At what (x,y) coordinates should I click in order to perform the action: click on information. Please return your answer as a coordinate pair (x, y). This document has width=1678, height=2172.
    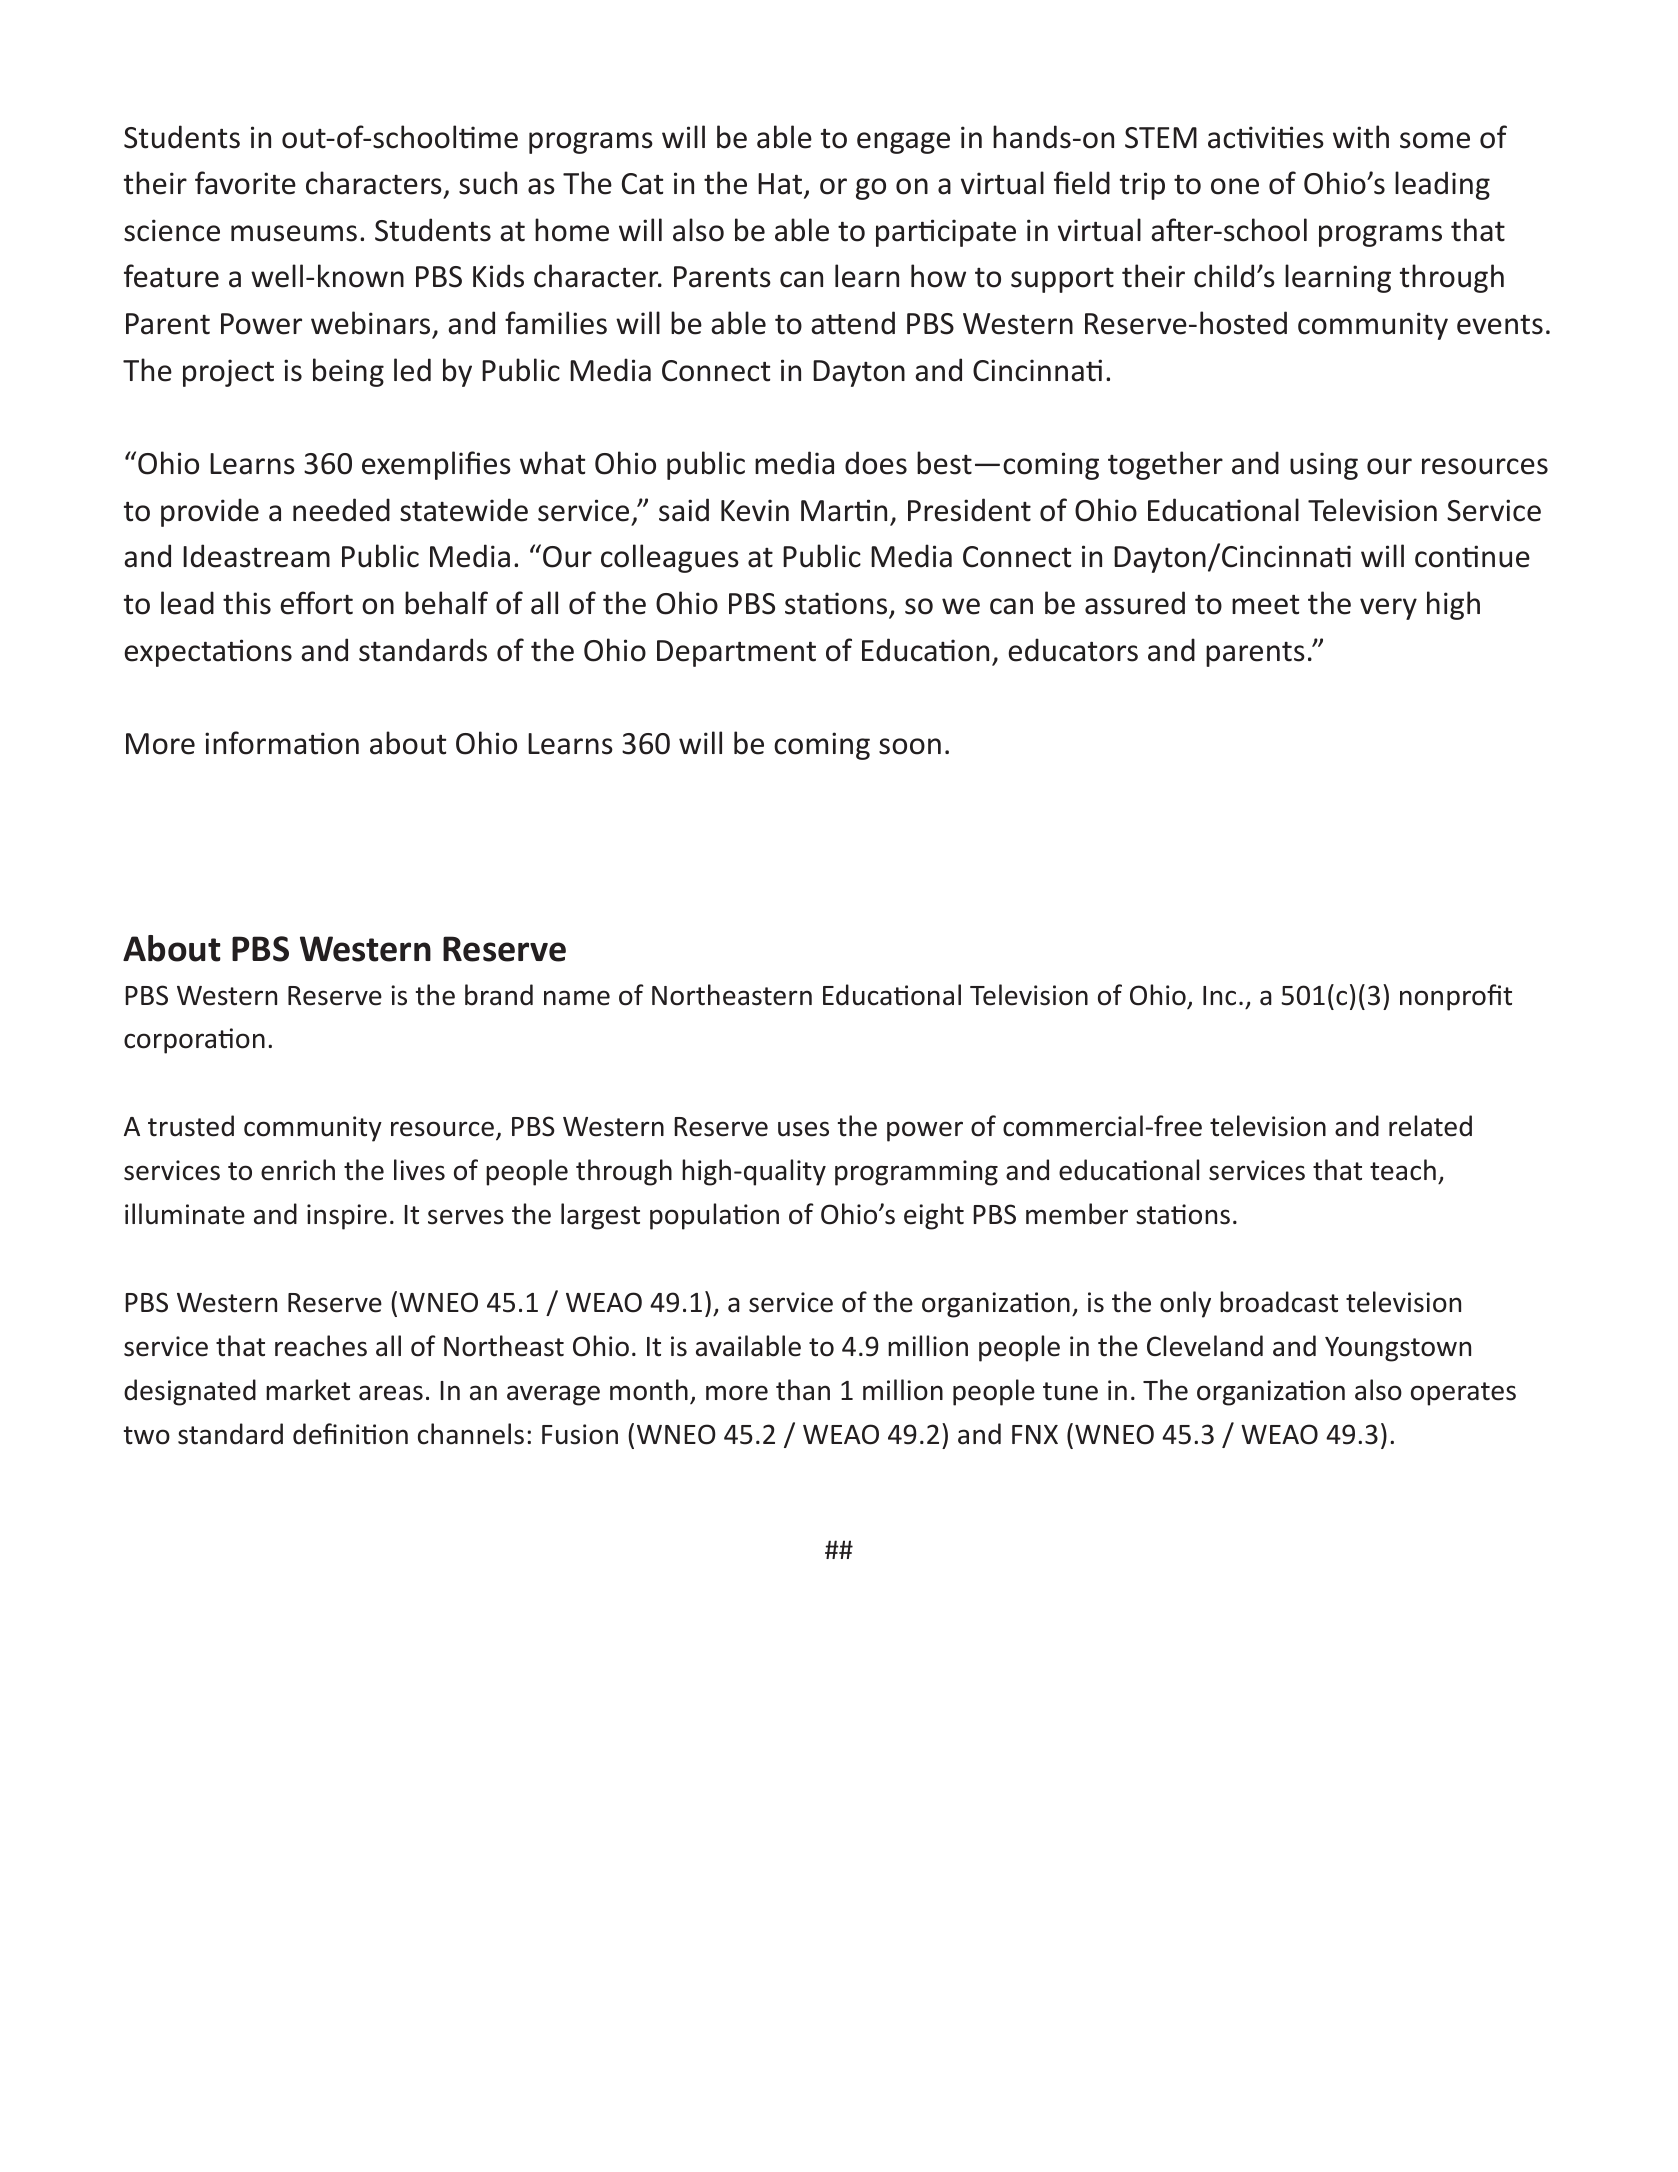
    Looking at the image, I should click on (282, 743).
